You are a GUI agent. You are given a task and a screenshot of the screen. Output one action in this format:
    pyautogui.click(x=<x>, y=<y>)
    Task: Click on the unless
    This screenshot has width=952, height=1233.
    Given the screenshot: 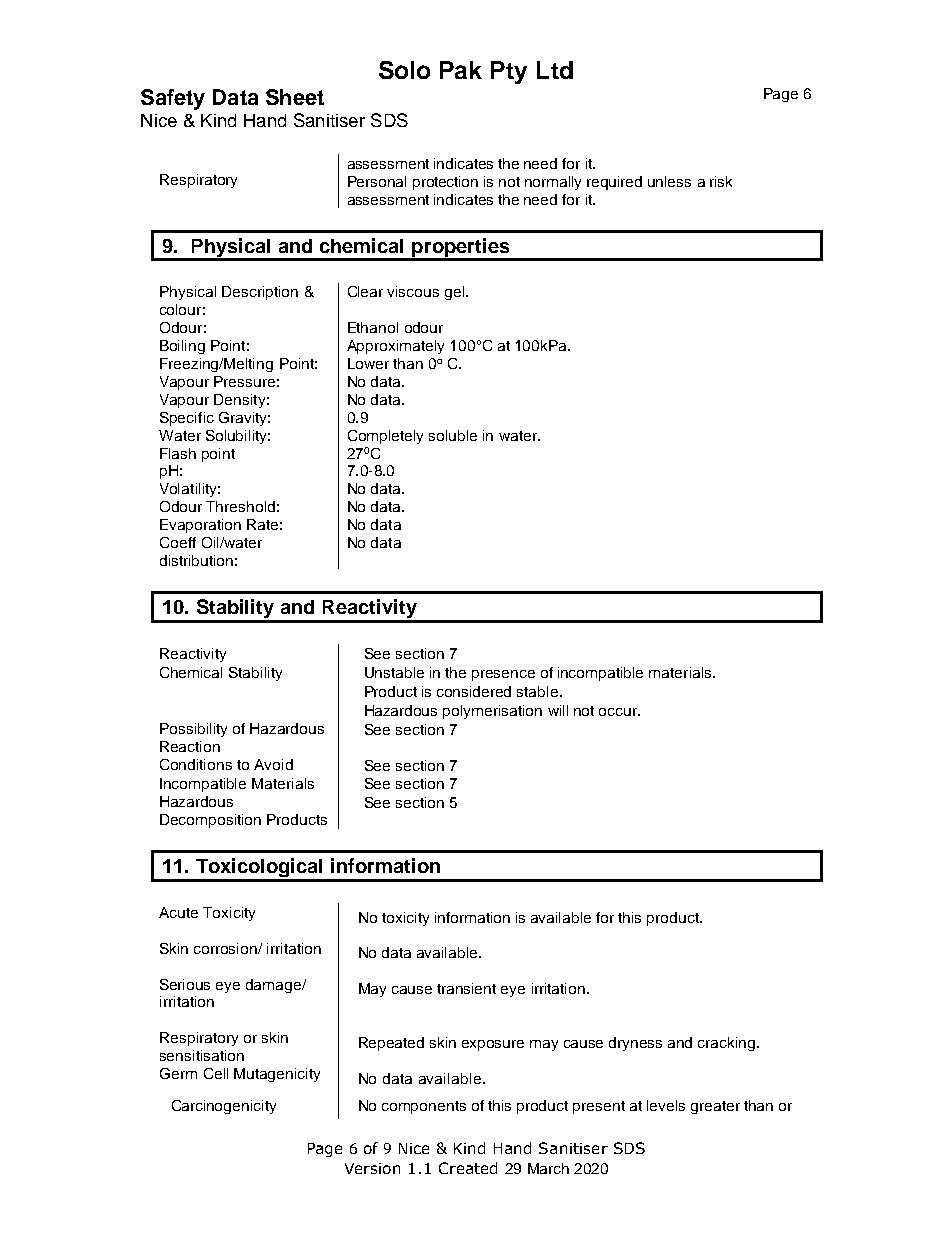 What is the action you would take?
    pyautogui.click(x=669, y=181)
